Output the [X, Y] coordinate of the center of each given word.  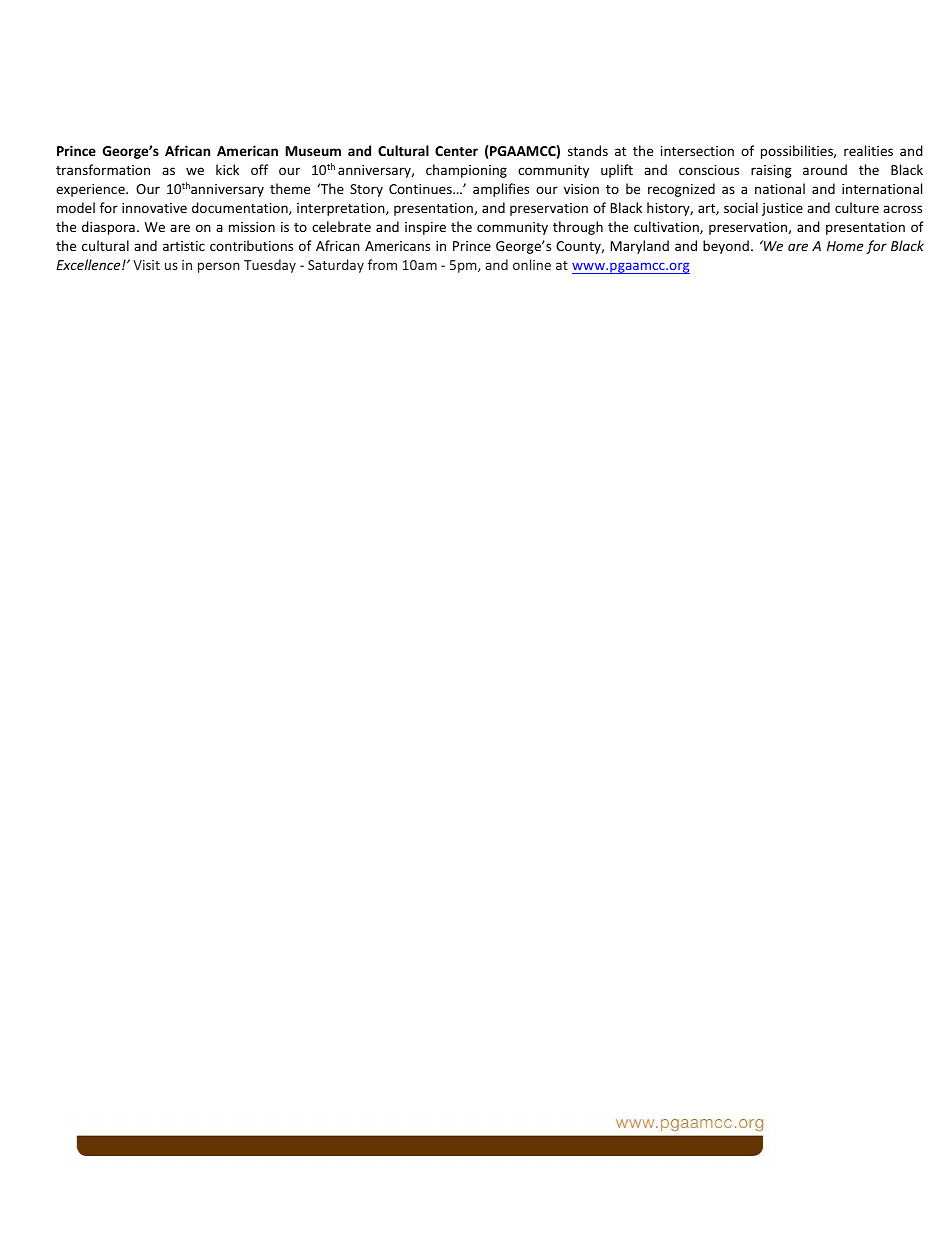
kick [227, 169]
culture [857, 207]
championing [466, 171]
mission [252, 227]
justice [782, 209]
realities [868, 150]
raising [771, 171]
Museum [313, 151]
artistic [184, 246]
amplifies [501, 190]
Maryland [640, 247]
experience [91, 190]
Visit [146, 265]
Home [845, 246]
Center [456, 151]
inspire [425, 228]
